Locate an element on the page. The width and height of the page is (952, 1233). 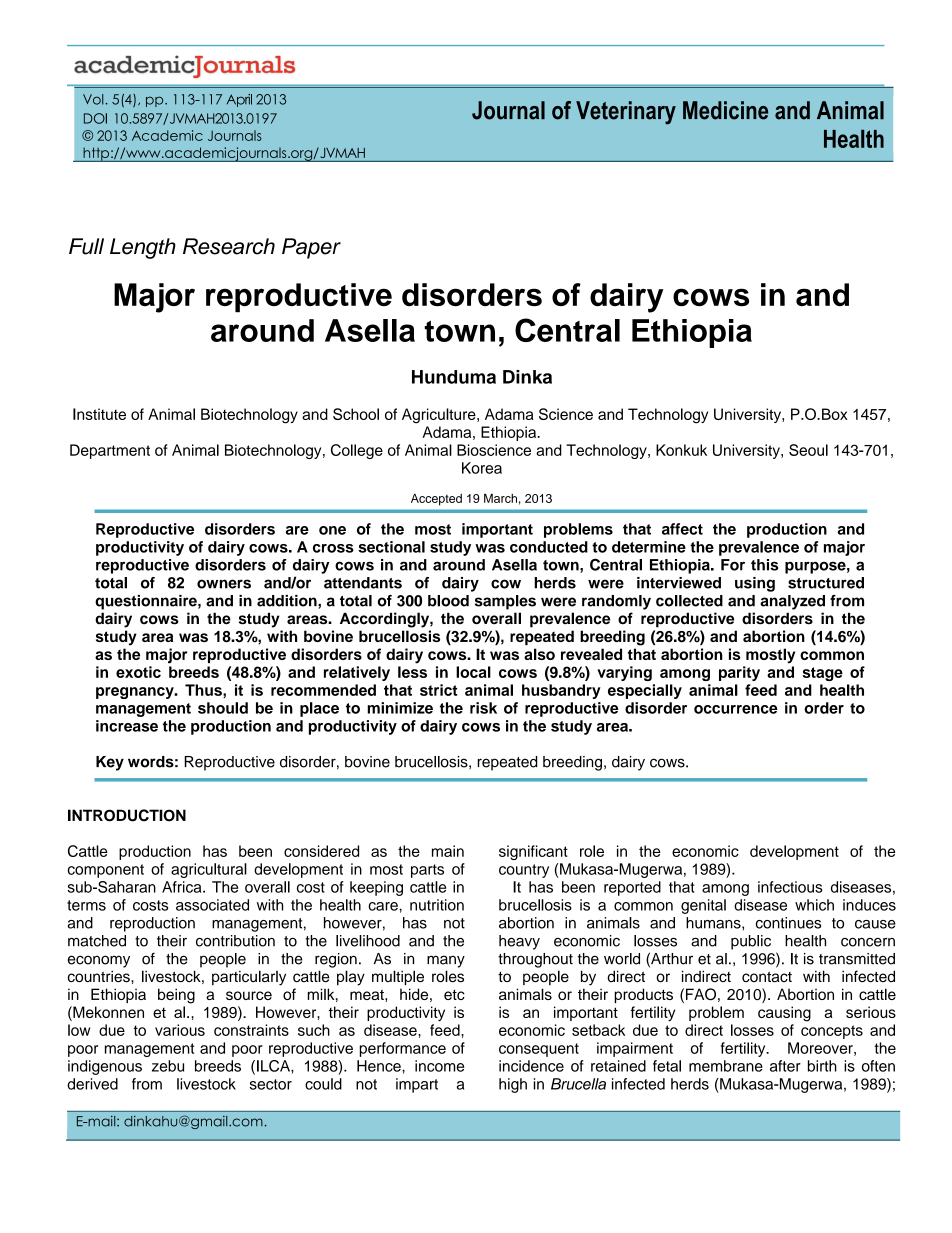
Veterinary is located at coordinates (626, 112).
